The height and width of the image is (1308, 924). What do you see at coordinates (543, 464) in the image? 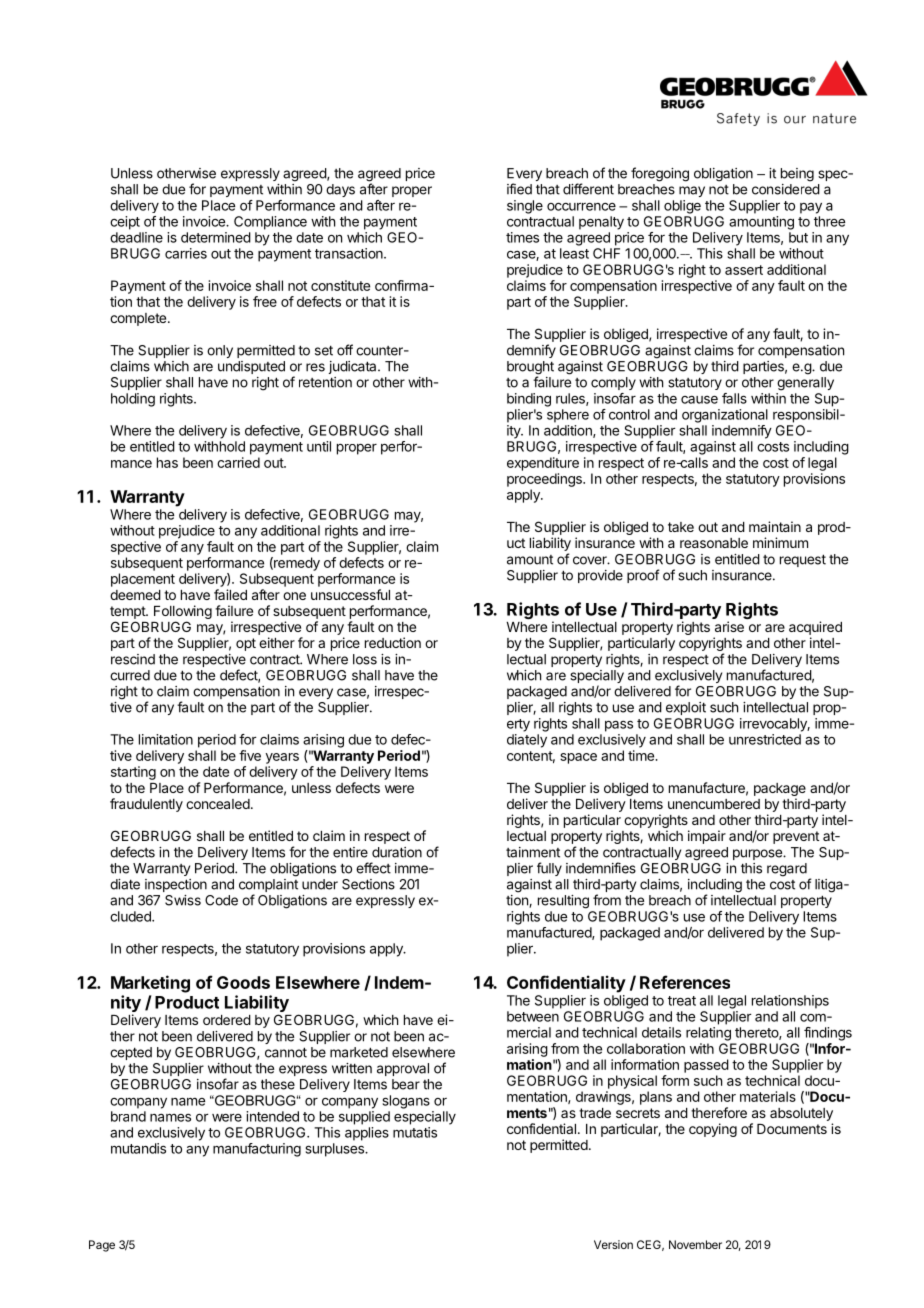
I see `expenditure` at bounding box center [543, 464].
